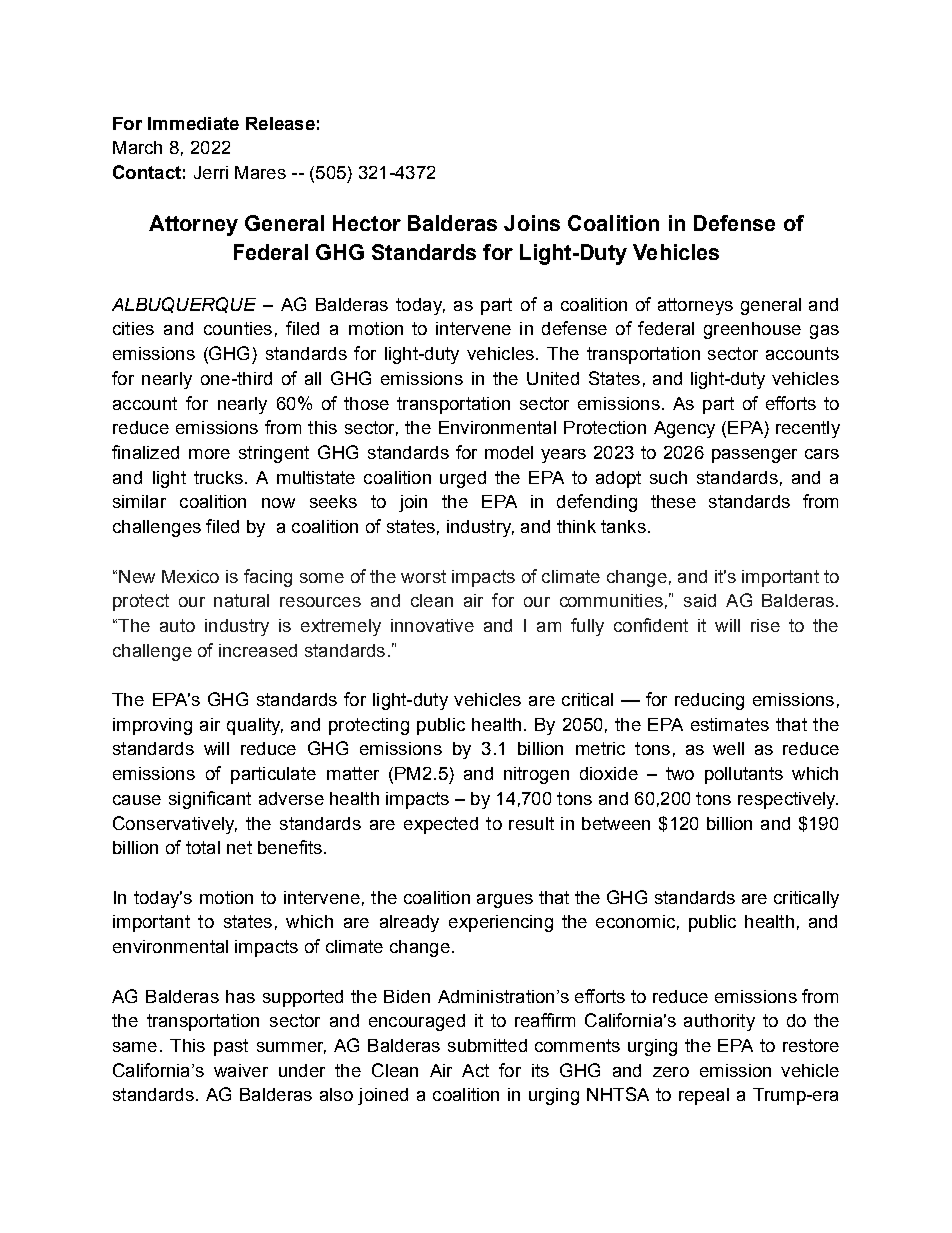 This page has width=952, height=1233. I want to click on Hector, so click(367, 223).
